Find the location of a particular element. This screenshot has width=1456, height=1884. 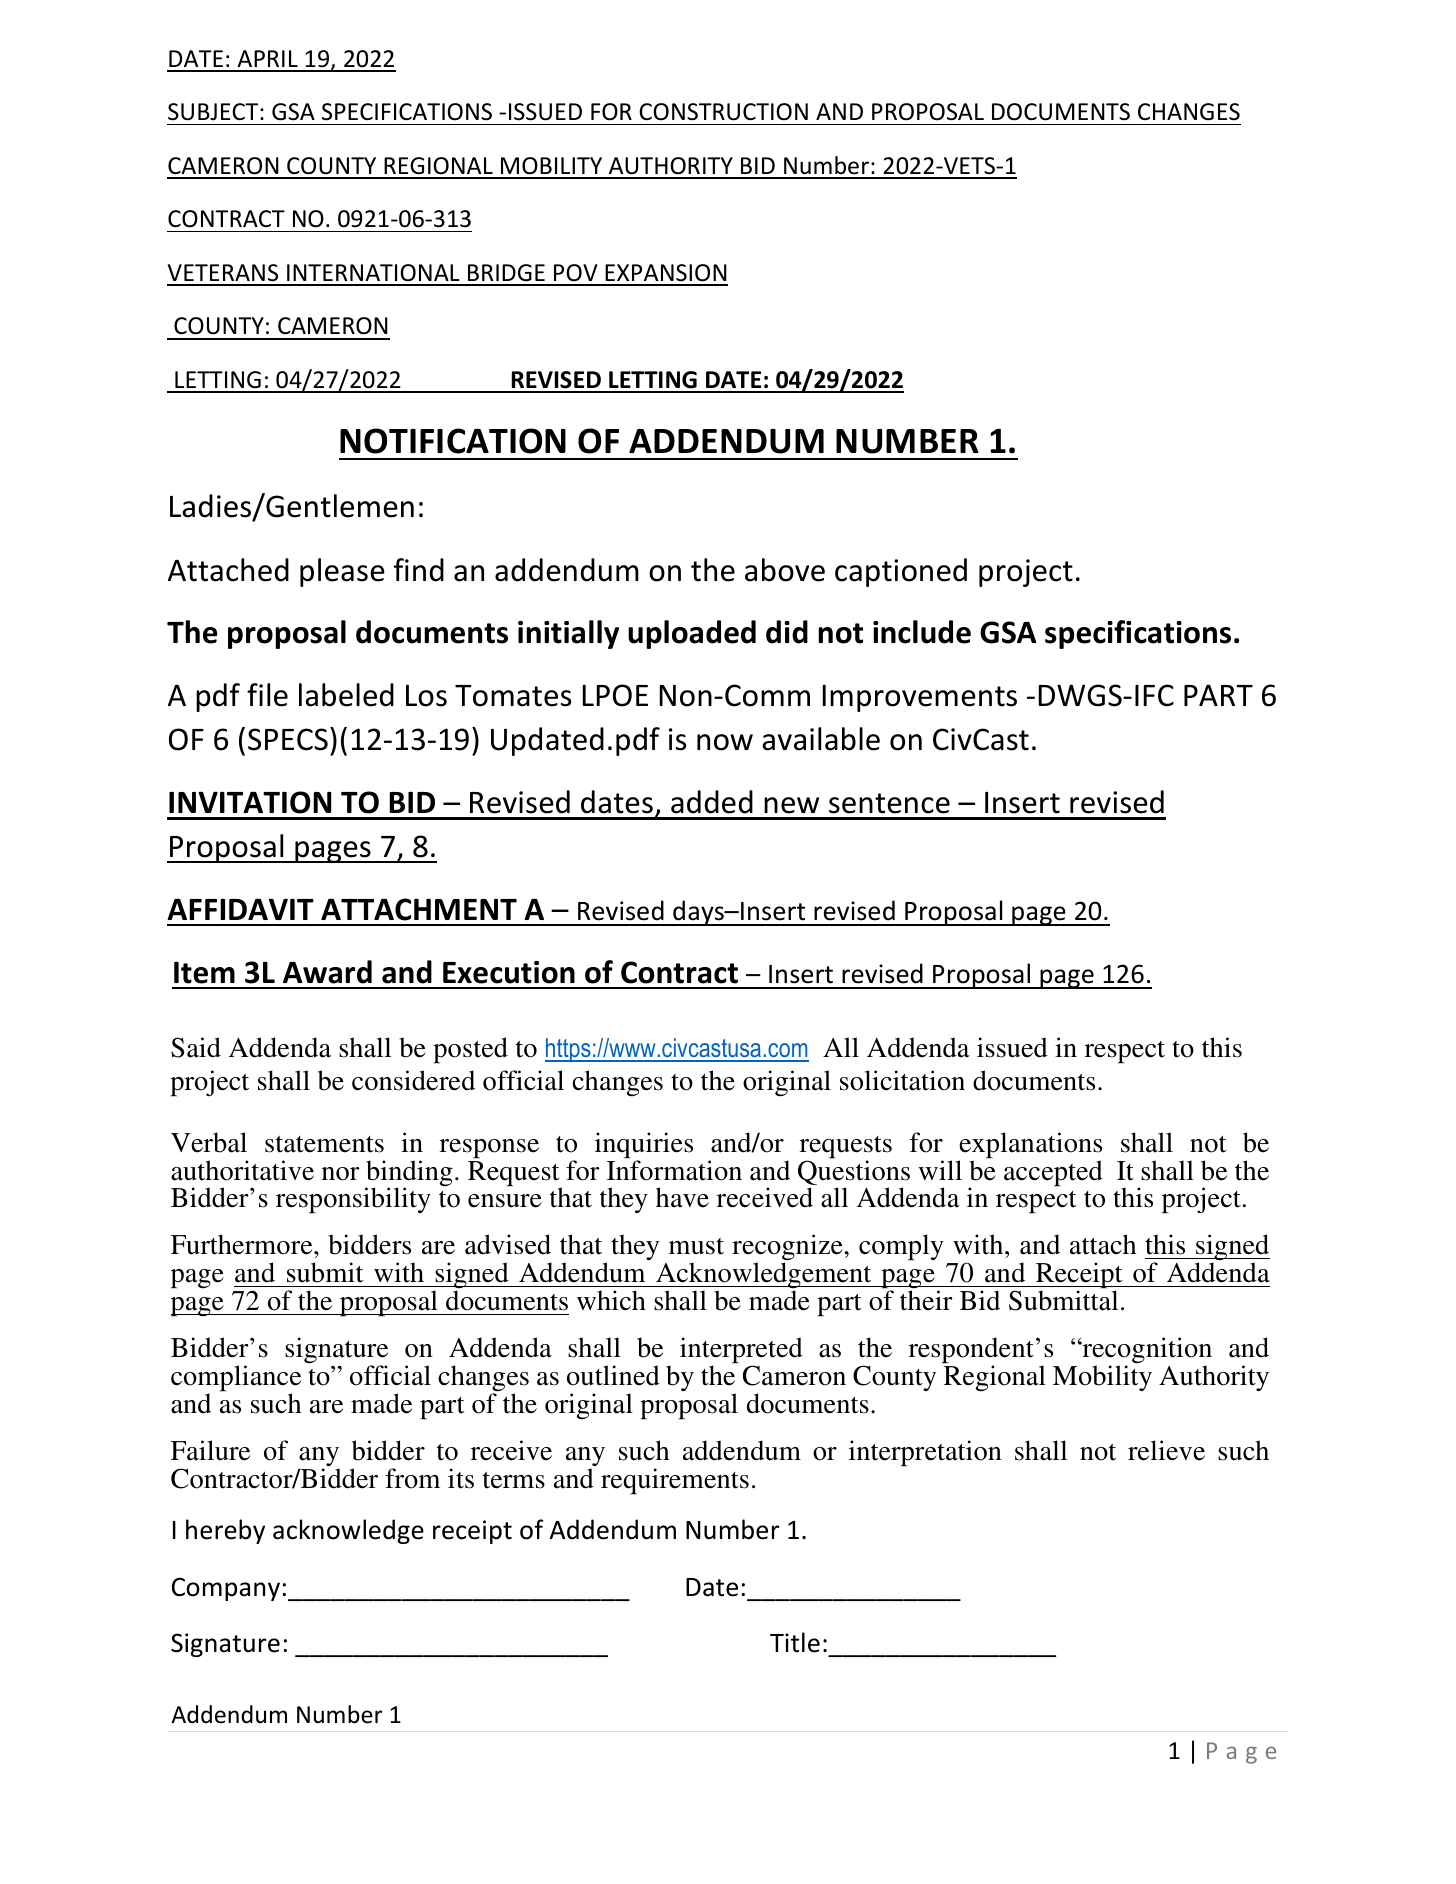

NOTIFICATION is located at coordinates (453, 441).
